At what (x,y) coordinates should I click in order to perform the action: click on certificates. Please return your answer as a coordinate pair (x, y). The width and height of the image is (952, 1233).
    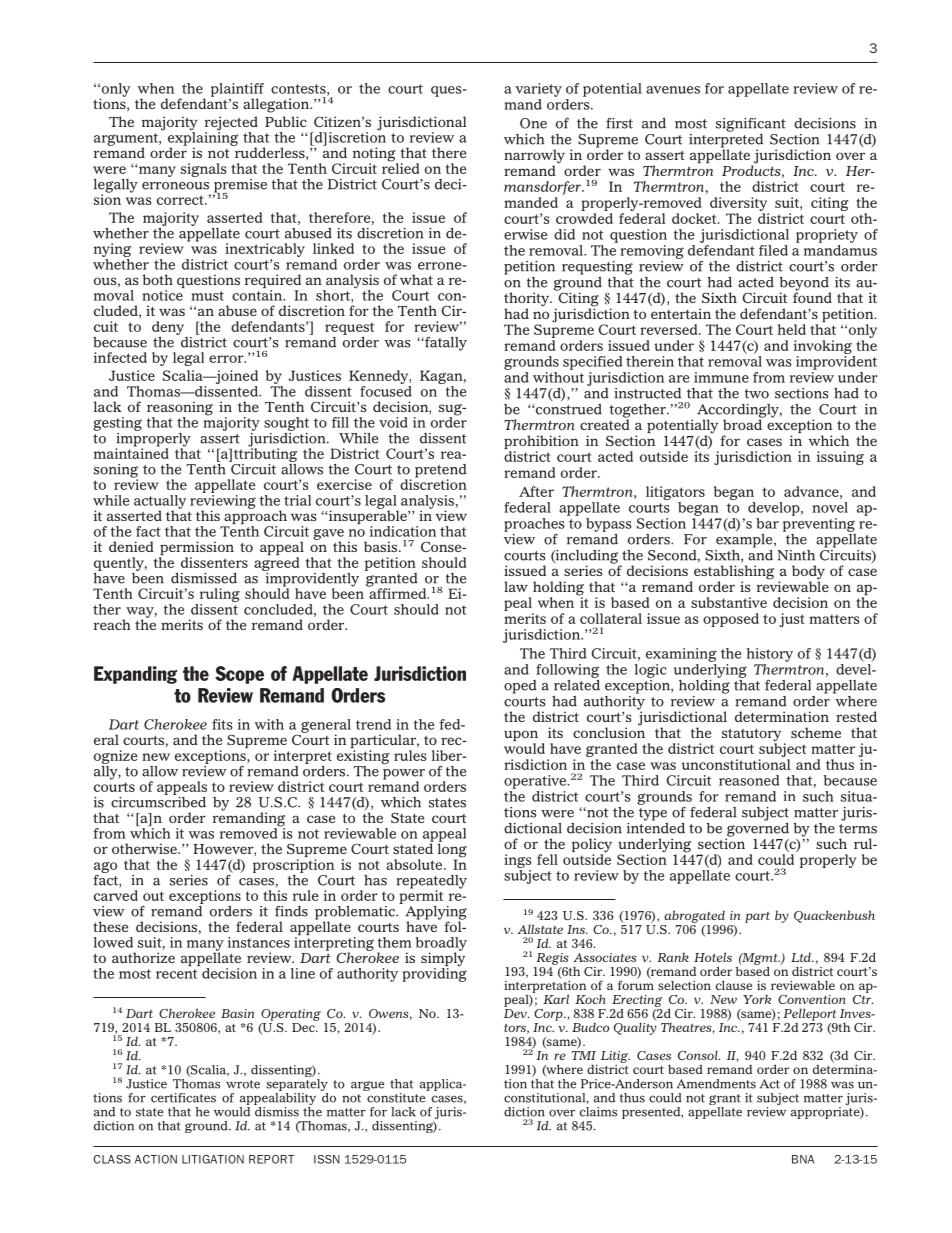
    Looking at the image, I should click on (183, 1098).
